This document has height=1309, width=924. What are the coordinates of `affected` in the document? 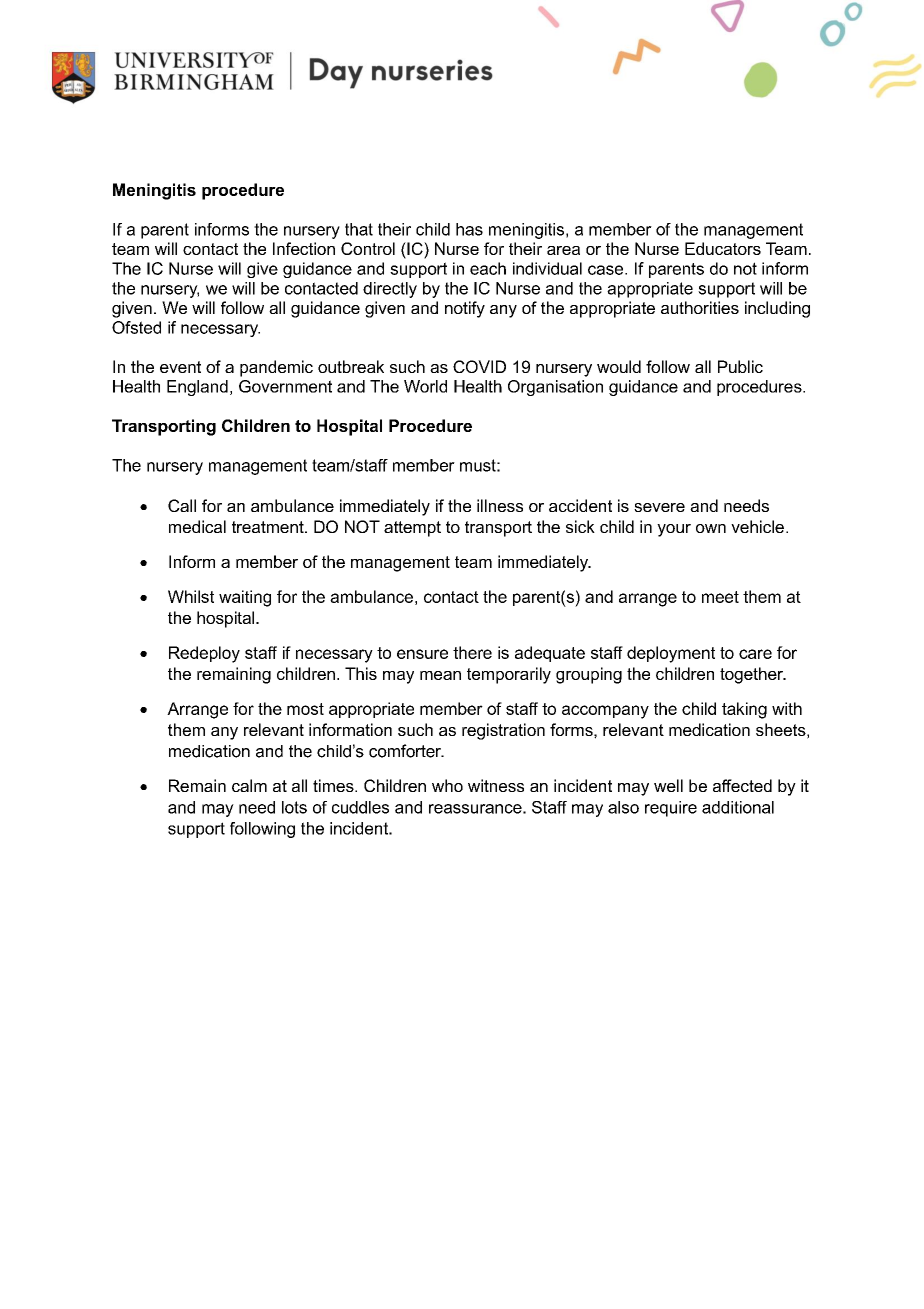 It's located at (742, 785).
